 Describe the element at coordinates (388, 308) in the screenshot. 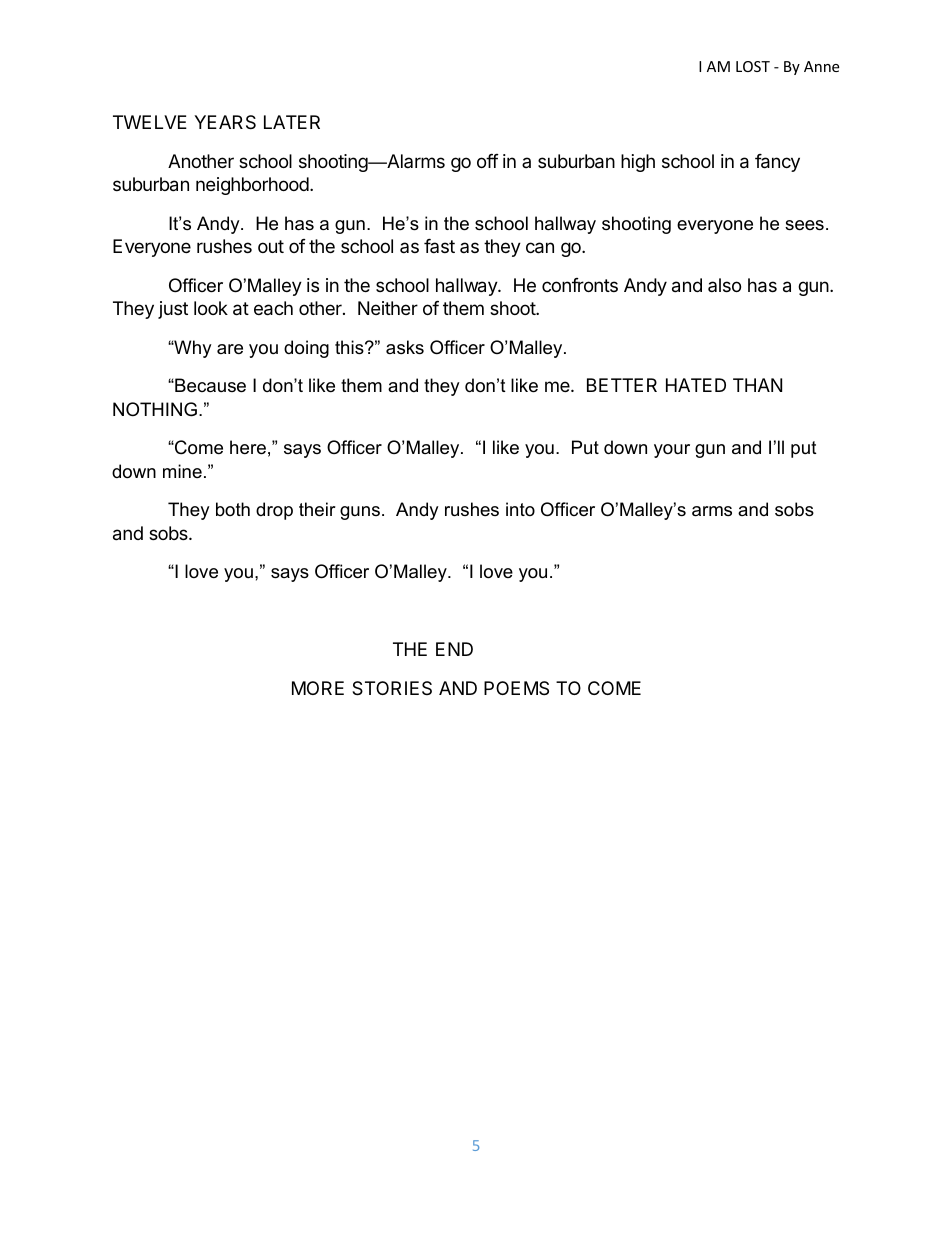

I see `Neither` at that location.
